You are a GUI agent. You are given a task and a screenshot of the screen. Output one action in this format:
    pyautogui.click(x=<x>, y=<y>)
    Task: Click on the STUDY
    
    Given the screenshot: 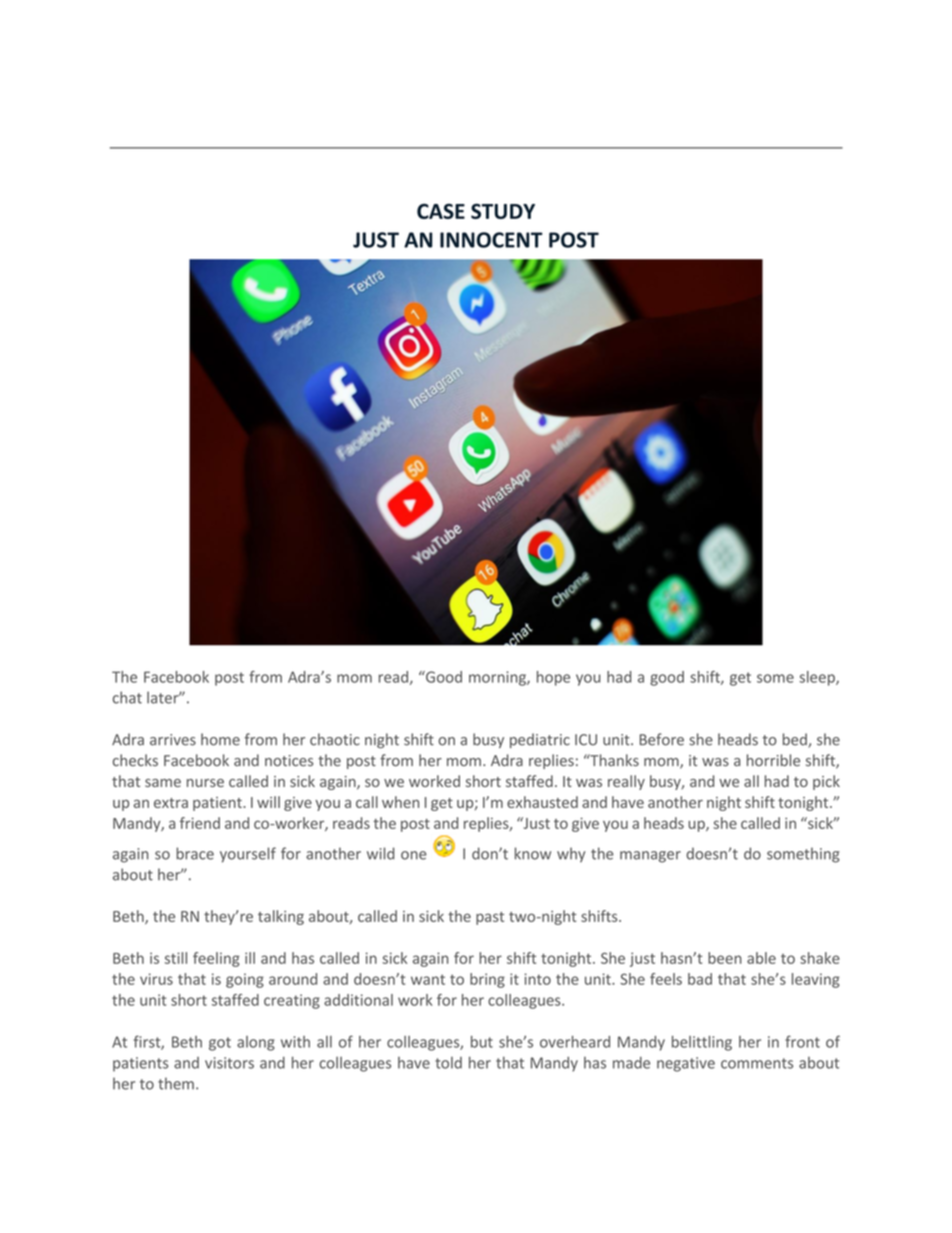 What is the action you would take?
    pyautogui.click(x=503, y=211)
